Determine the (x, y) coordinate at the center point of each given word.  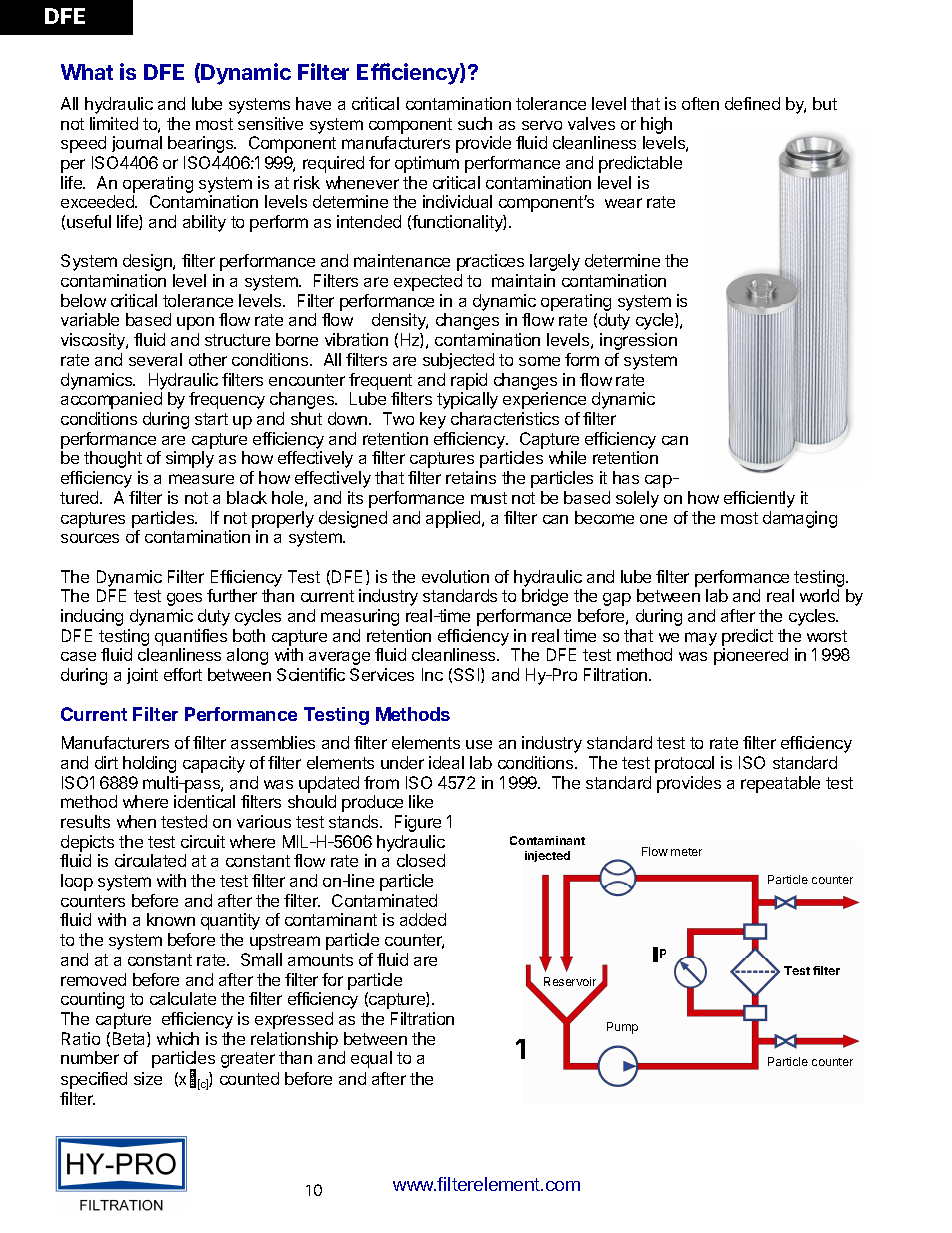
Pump (622, 1028)
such (475, 123)
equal (371, 1059)
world (819, 595)
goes (184, 599)
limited (114, 123)
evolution (455, 576)
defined (752, 103)
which (178, 1038)
